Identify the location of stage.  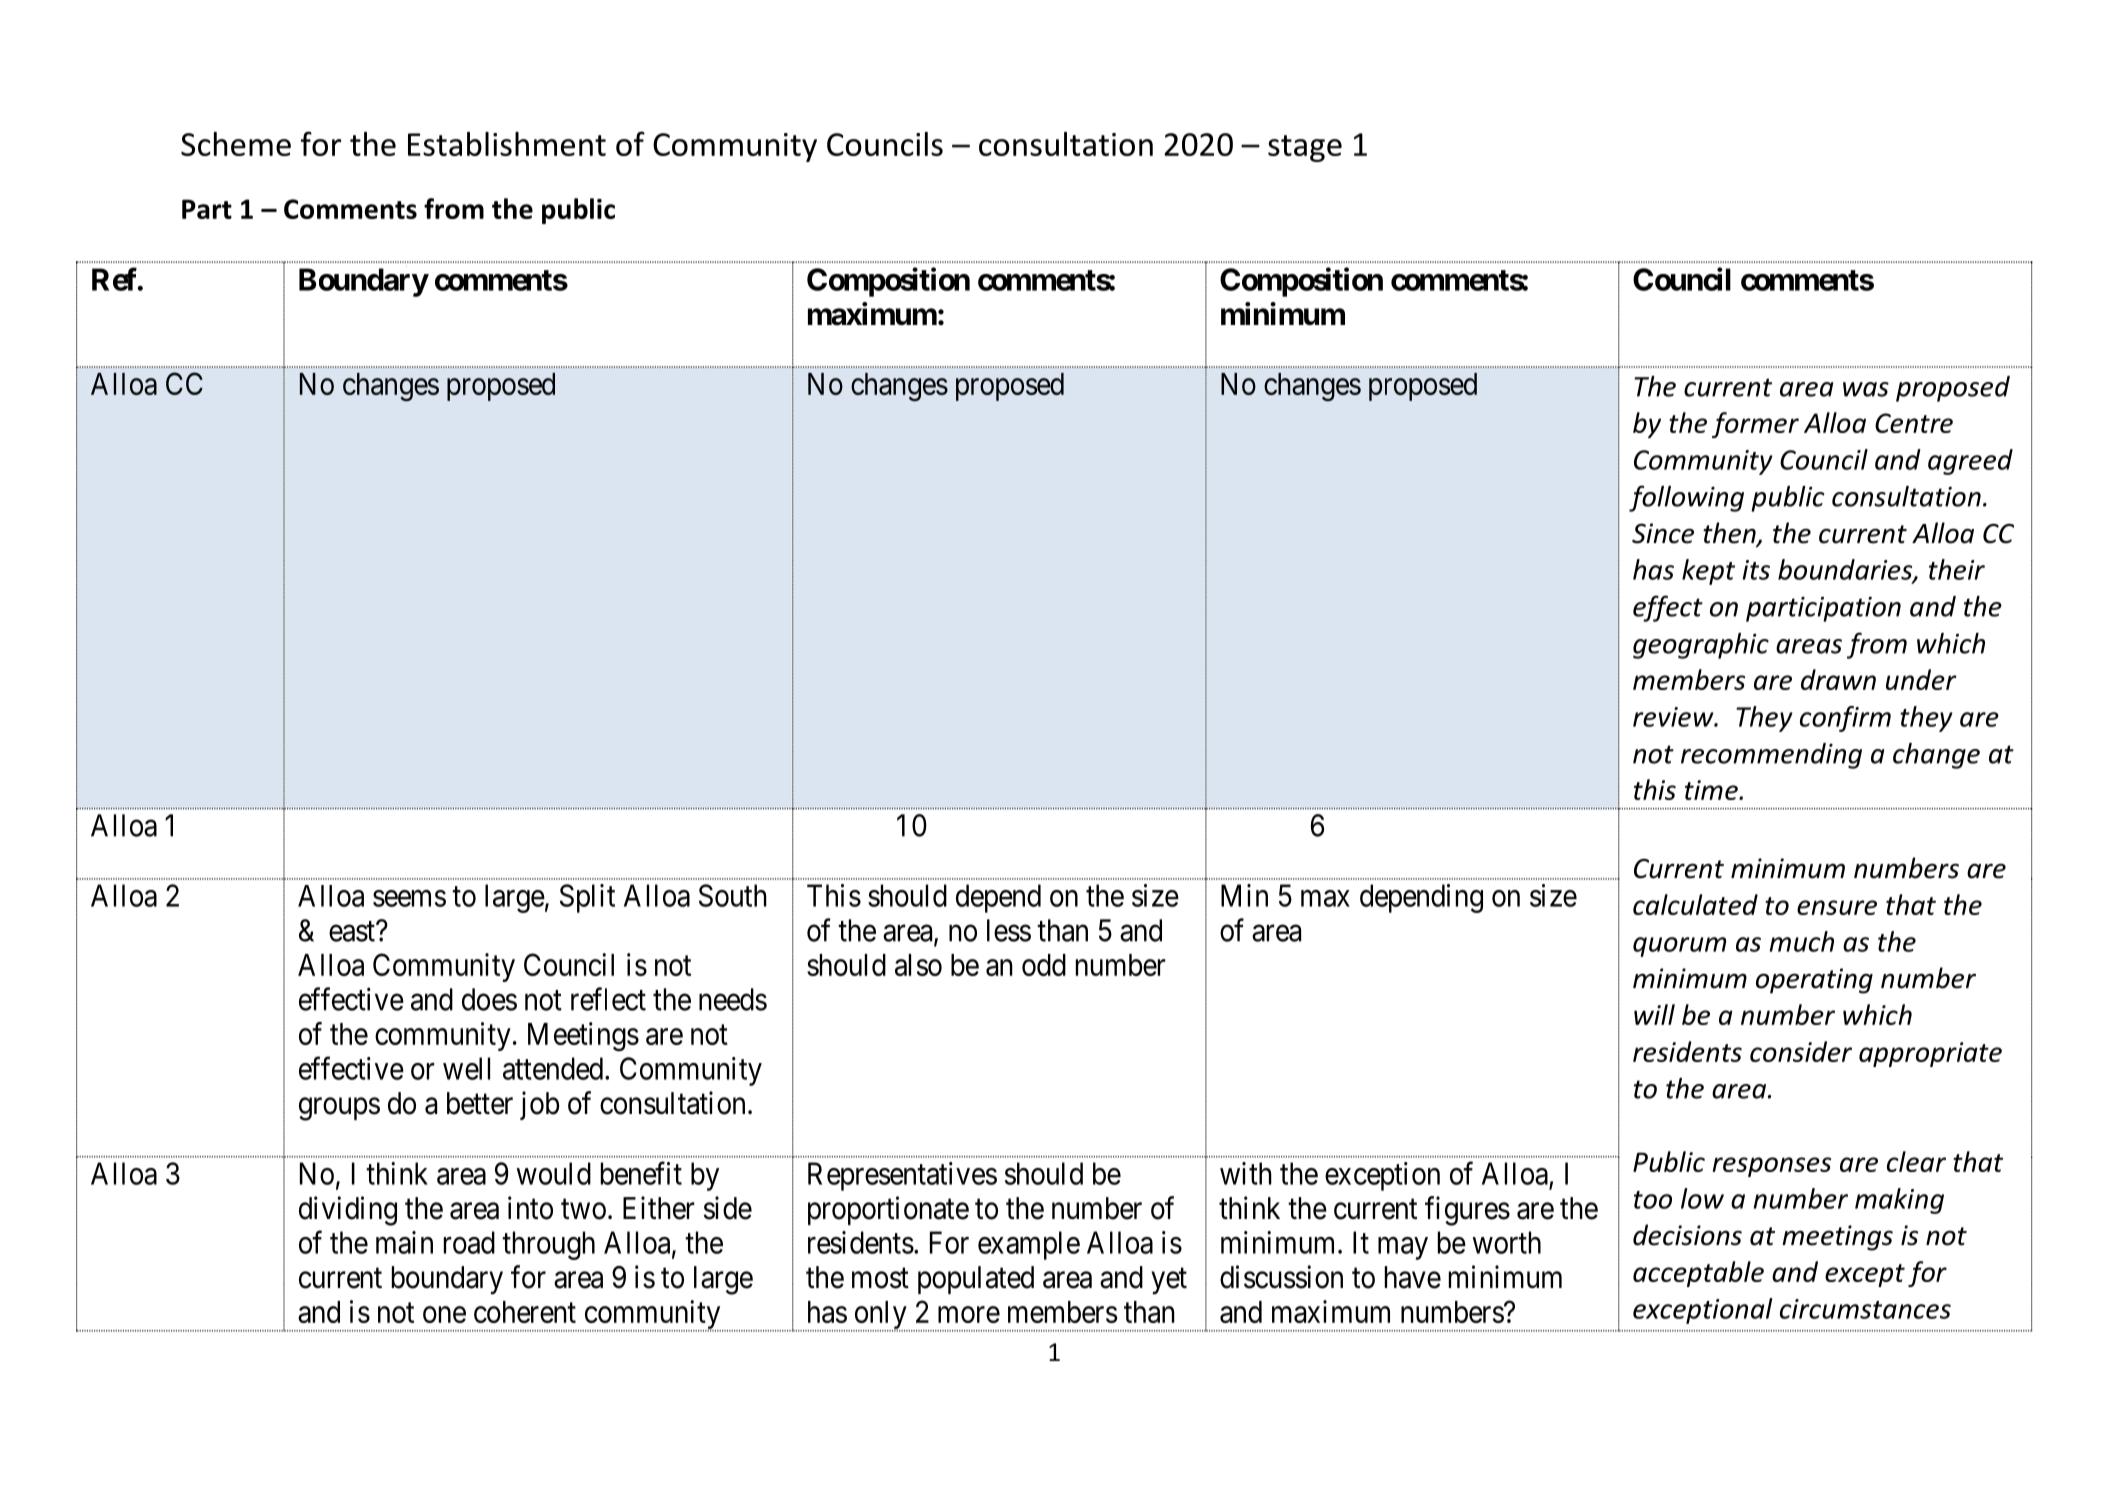
(1305, 148).
